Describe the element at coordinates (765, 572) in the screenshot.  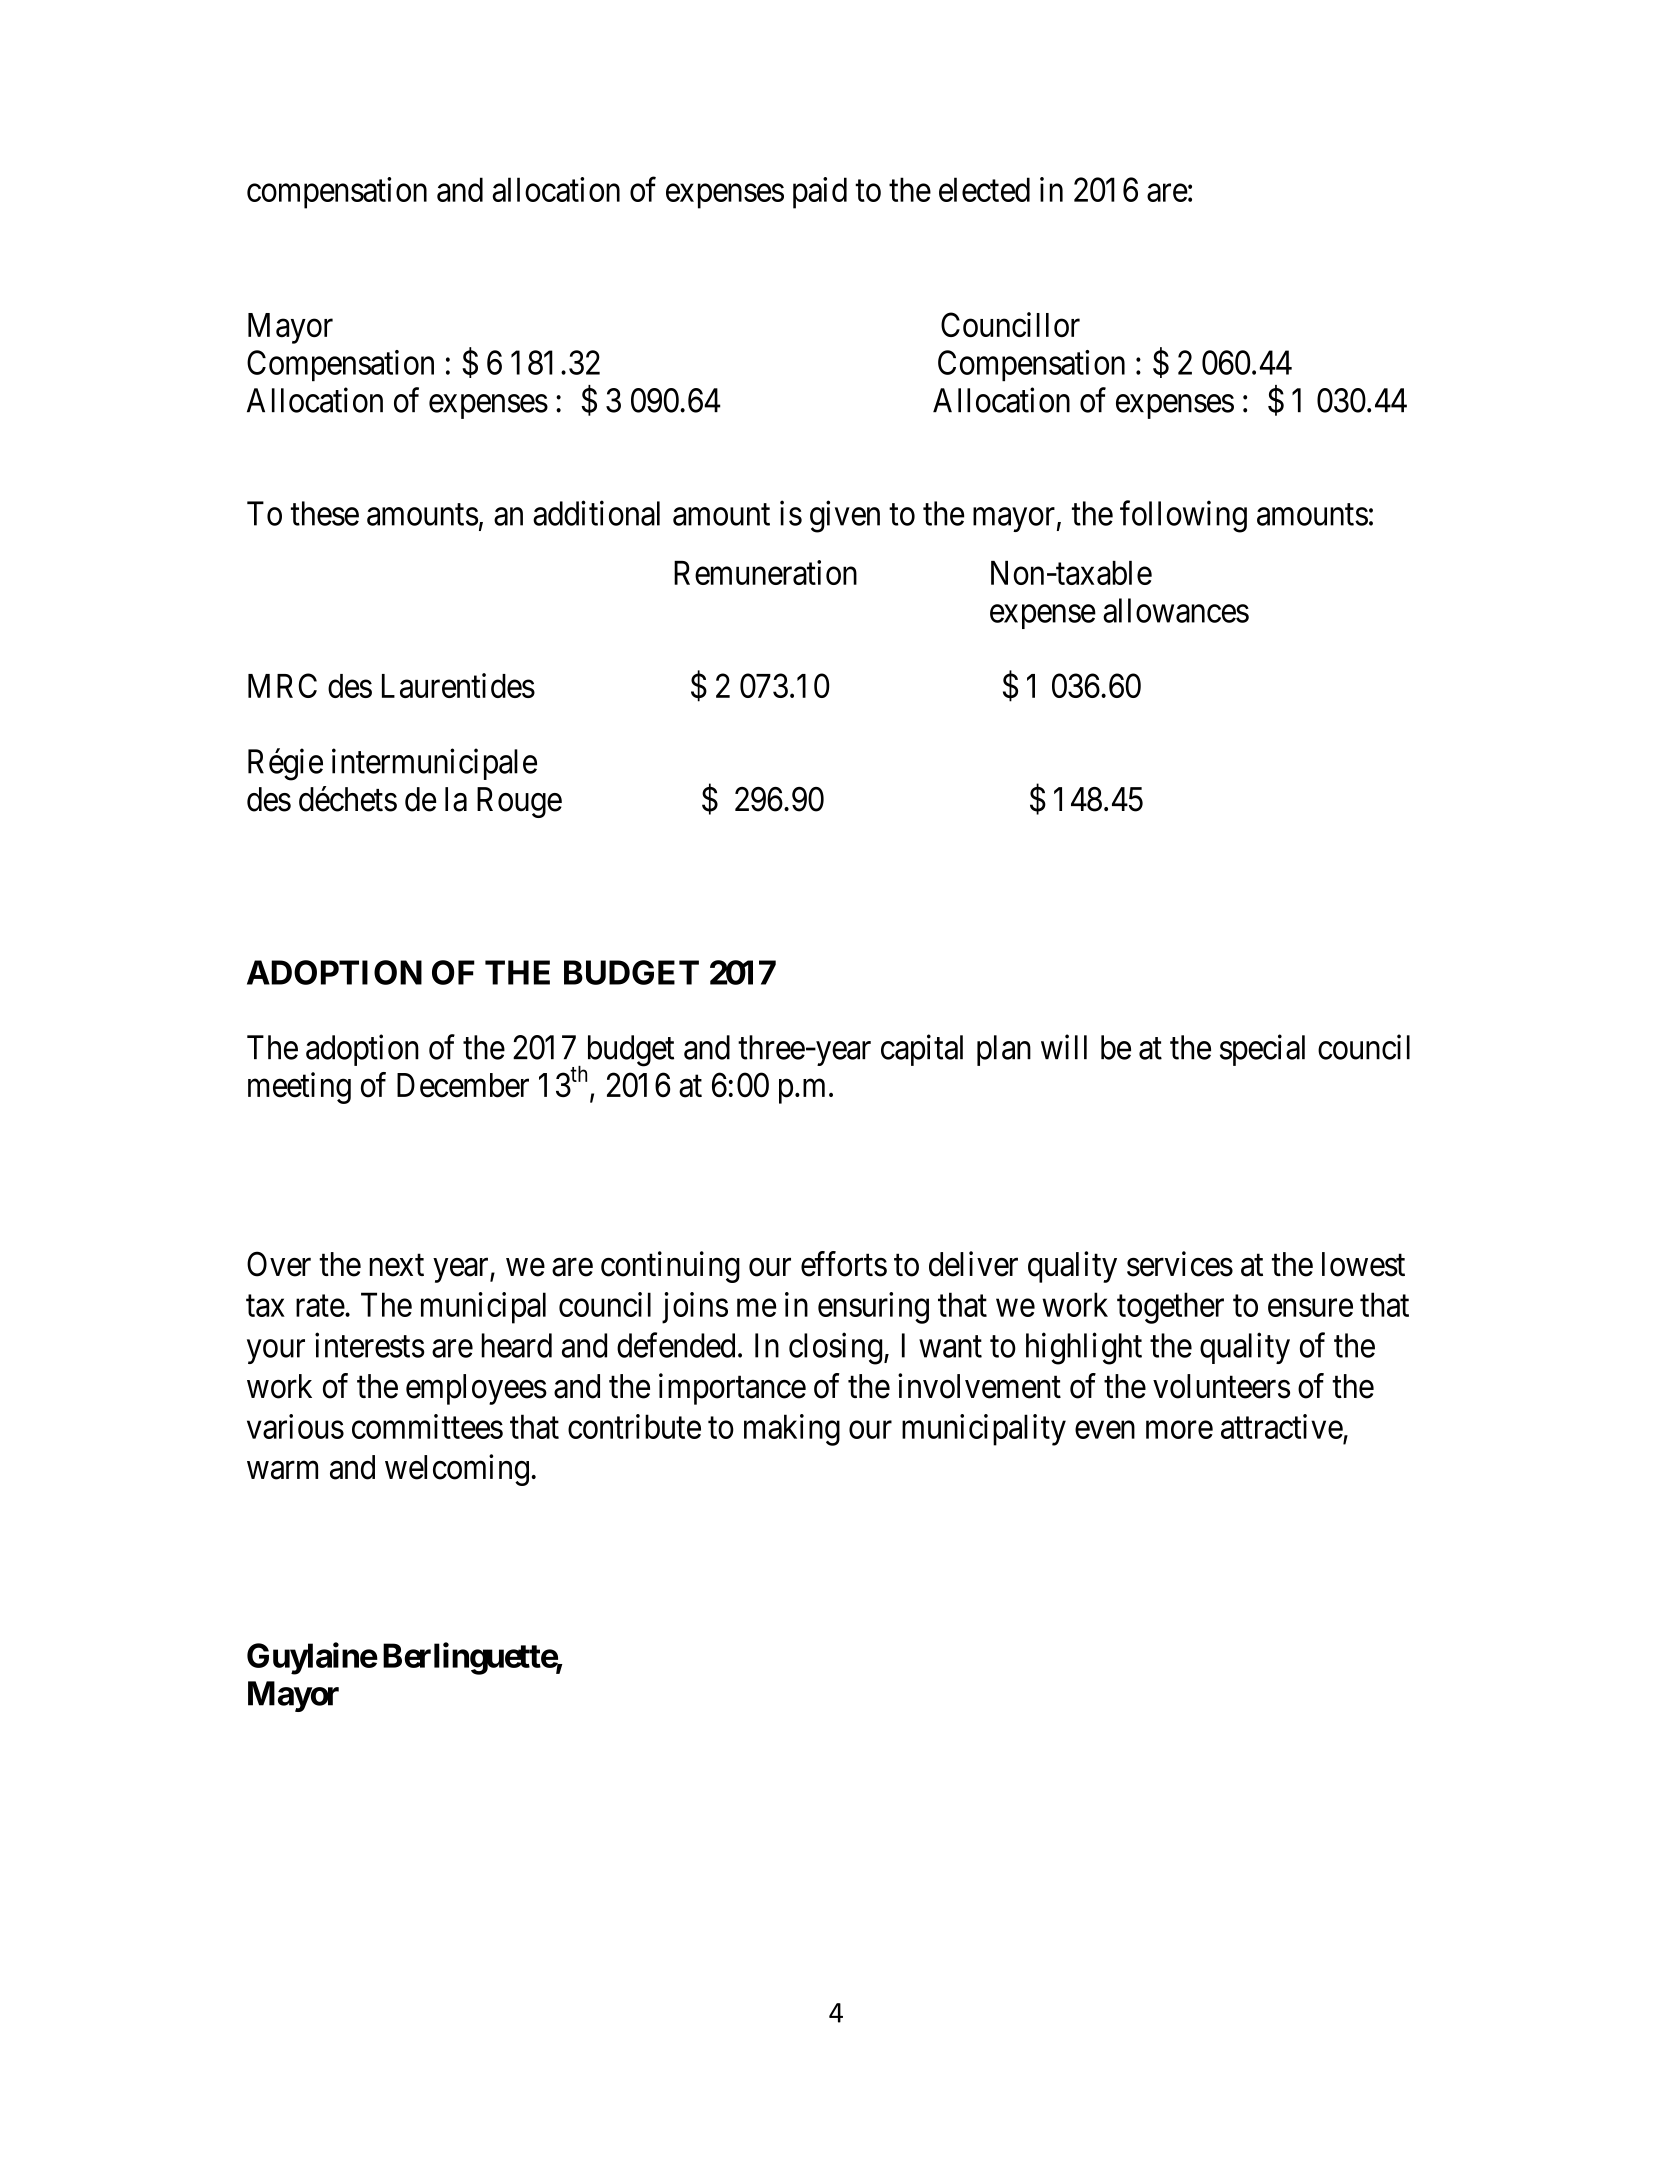
I see `Remuneration` at that location.
